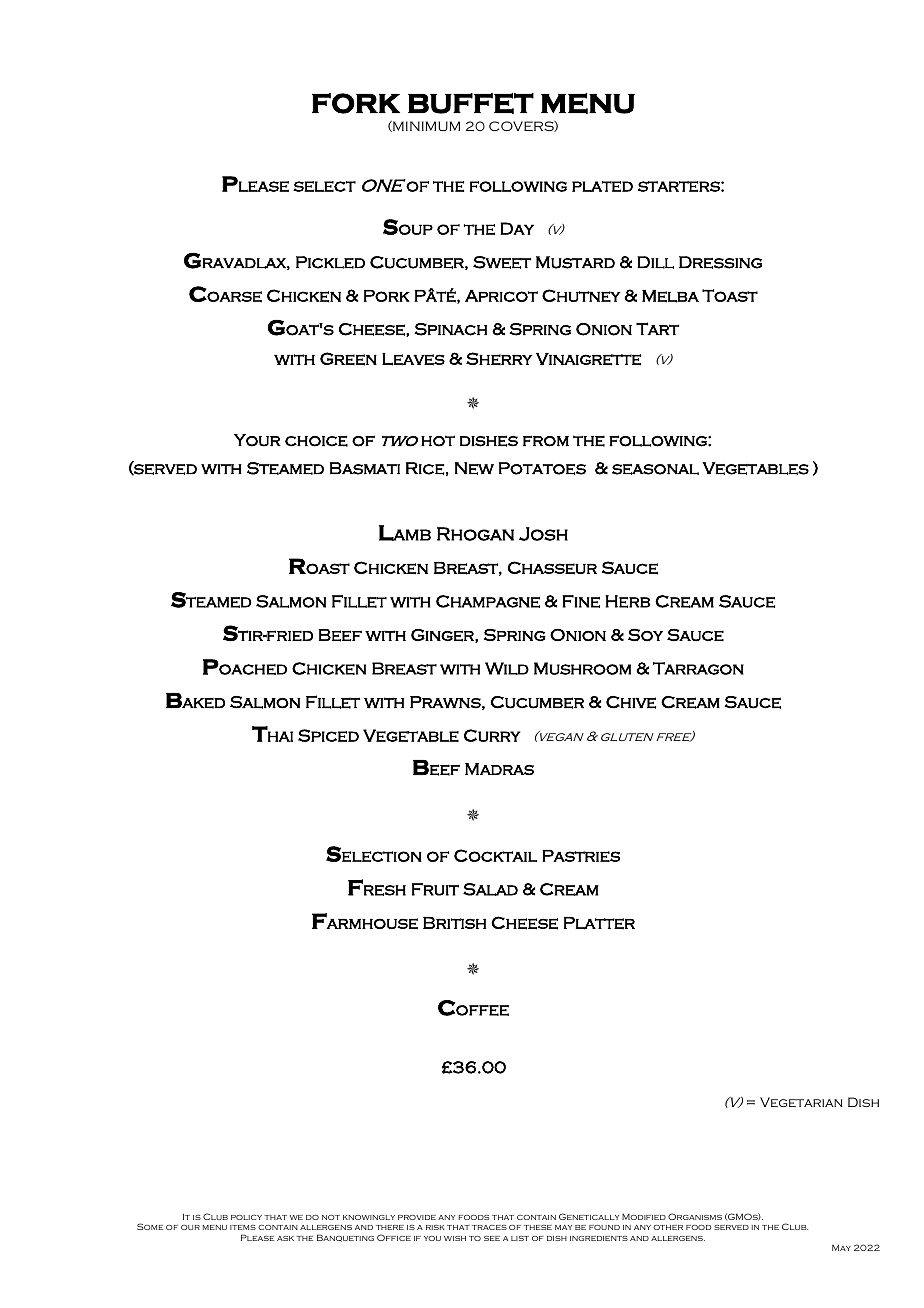 The width and height of the document is (924, 1308). What do you see at coordinates (246, 1217) in the document?
I see `policy` at bounding box center [246, 1217].
